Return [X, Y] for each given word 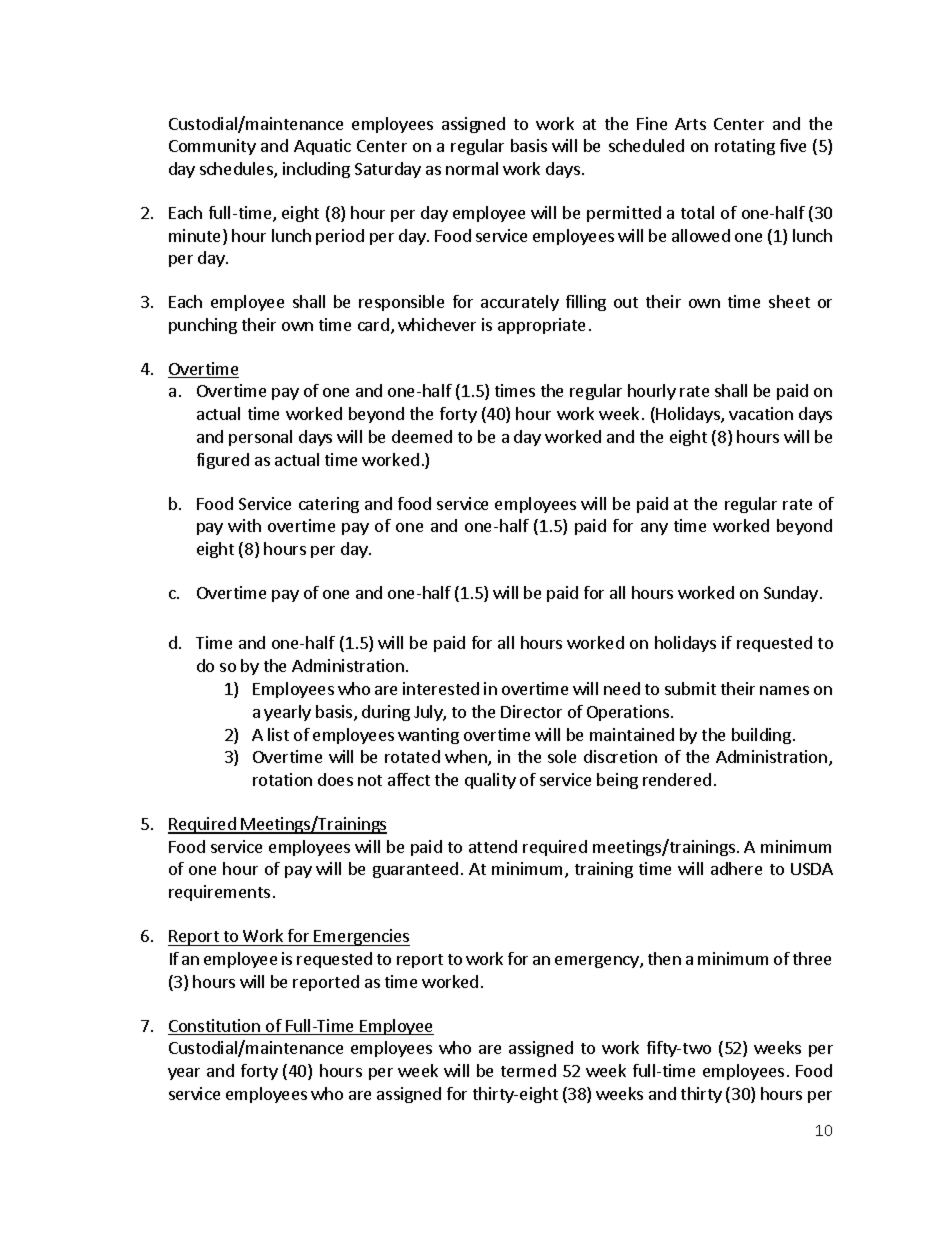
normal [472, 168]
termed [528, 1070]
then [664, 958]
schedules [237, 170]
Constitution [215, 1027]
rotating [745, 147]
